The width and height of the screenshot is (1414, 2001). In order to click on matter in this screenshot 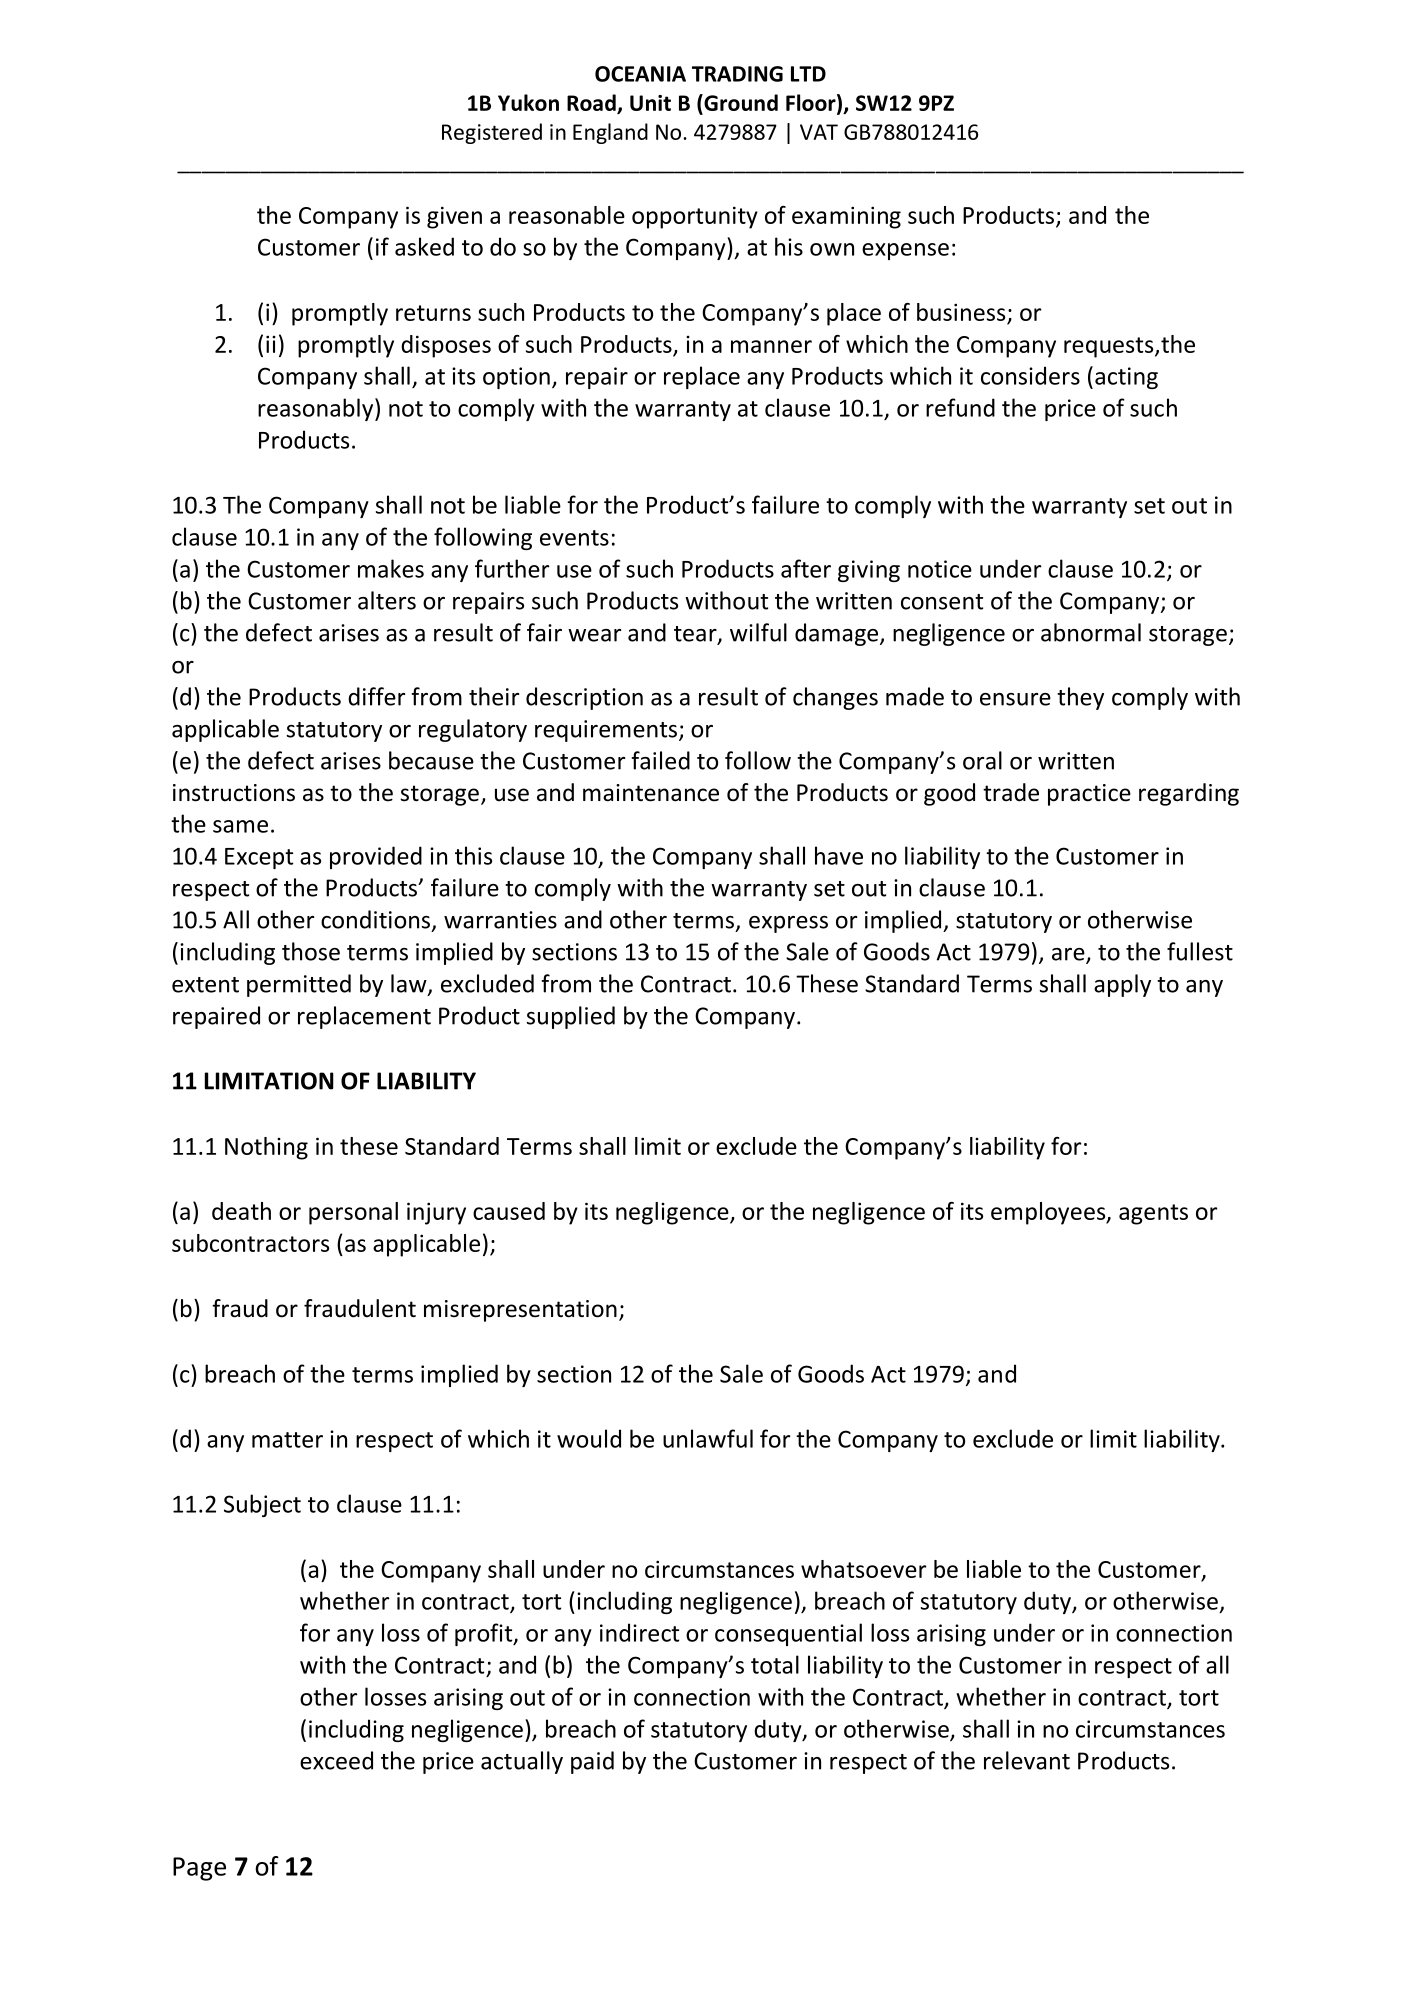, I will do `click(287, 1440)`.
